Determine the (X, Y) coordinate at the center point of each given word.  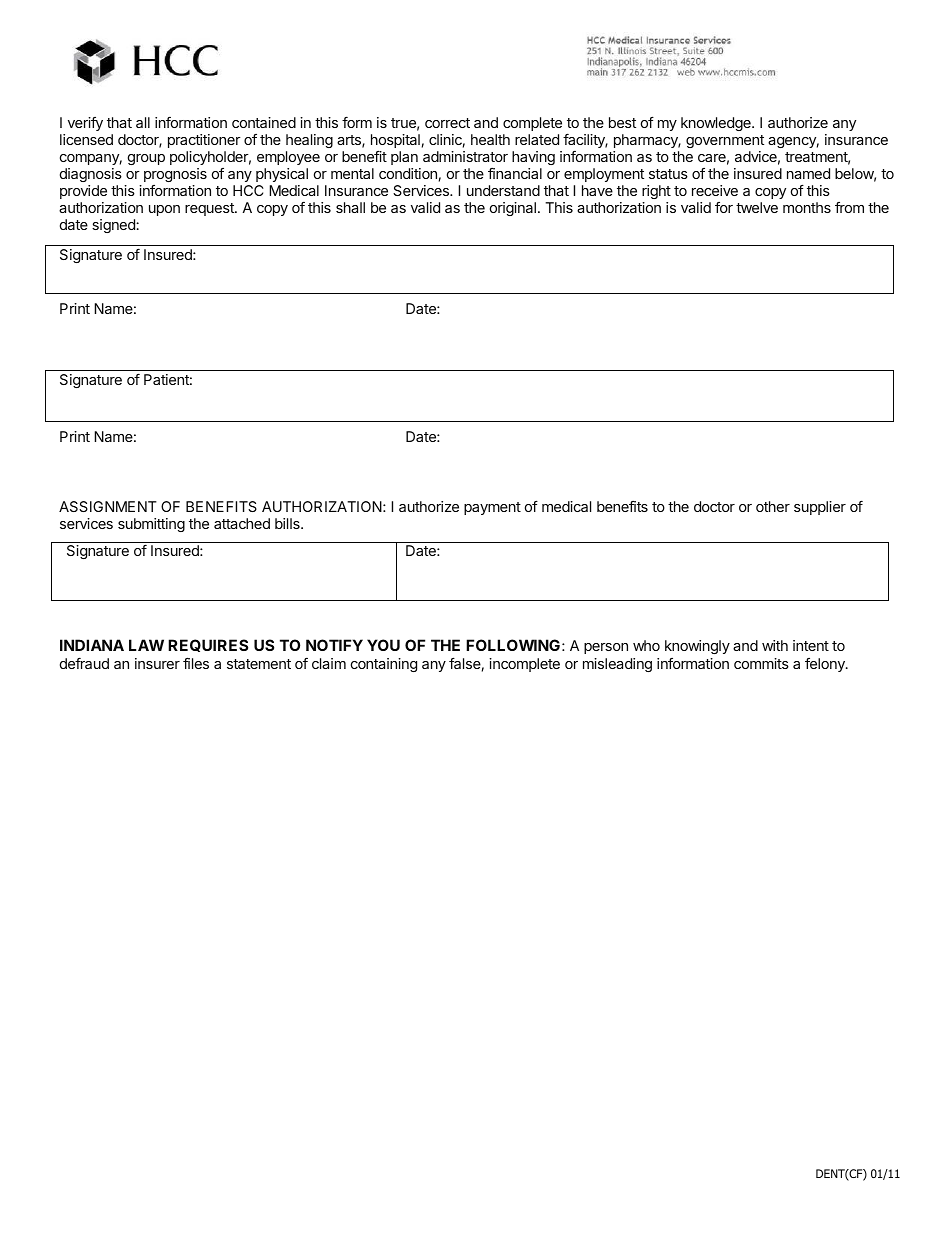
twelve (757, 207)
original (513, 209)
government (725, 143)
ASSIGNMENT (108, 506)
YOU (383, 645)
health (490, 139)
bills (288, 523)
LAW (146, 645)
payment (492, 508)
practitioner (204, 141)
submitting (151, 525)
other (773, 506)
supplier (820, 508)
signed (114, 226)
